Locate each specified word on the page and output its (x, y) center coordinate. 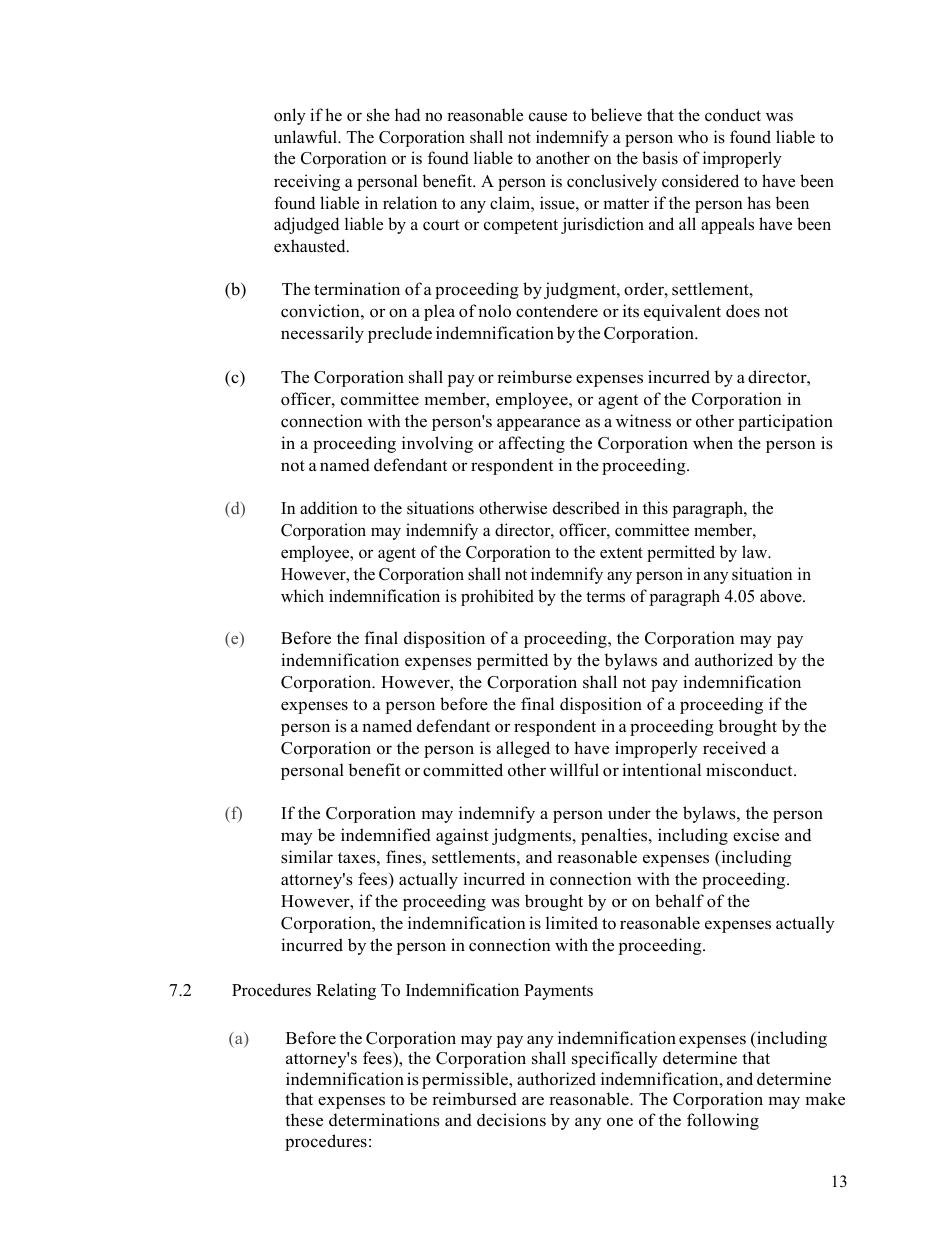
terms (605, 597)
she (378, 115)
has (759, 203)
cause (548, 117)
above (782, 596)
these (304, 1120)
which (302, 595)
